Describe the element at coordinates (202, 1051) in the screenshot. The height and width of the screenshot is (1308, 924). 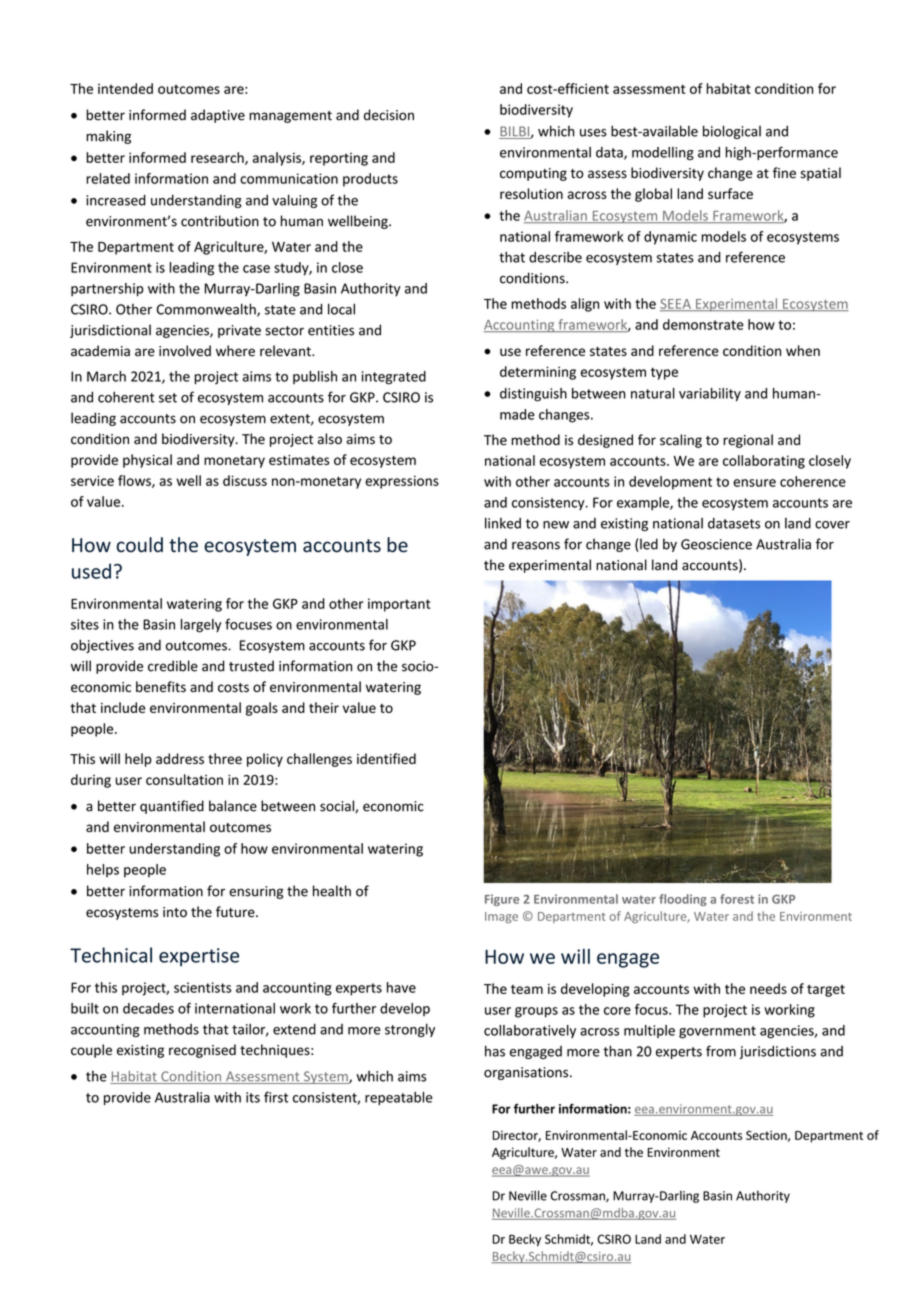
I see `recognised` at that location.
